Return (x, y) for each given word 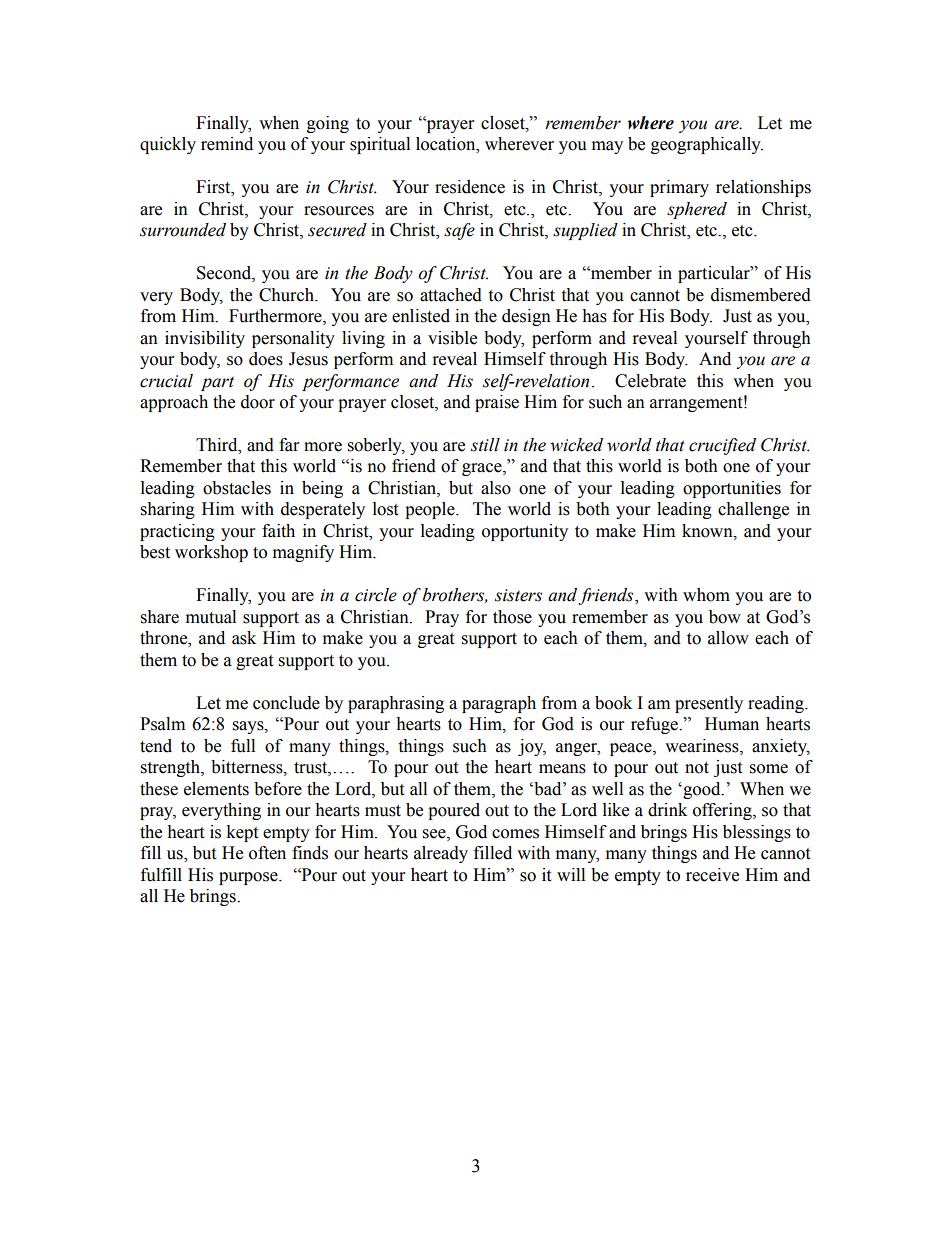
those (512, 617)
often (267, 853)
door (258, 402)
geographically (707, 145)
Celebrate (650, 381)
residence (470, 187)
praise (497, 403)
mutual (211, 617)
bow (725, 617)
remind (227, 144)
